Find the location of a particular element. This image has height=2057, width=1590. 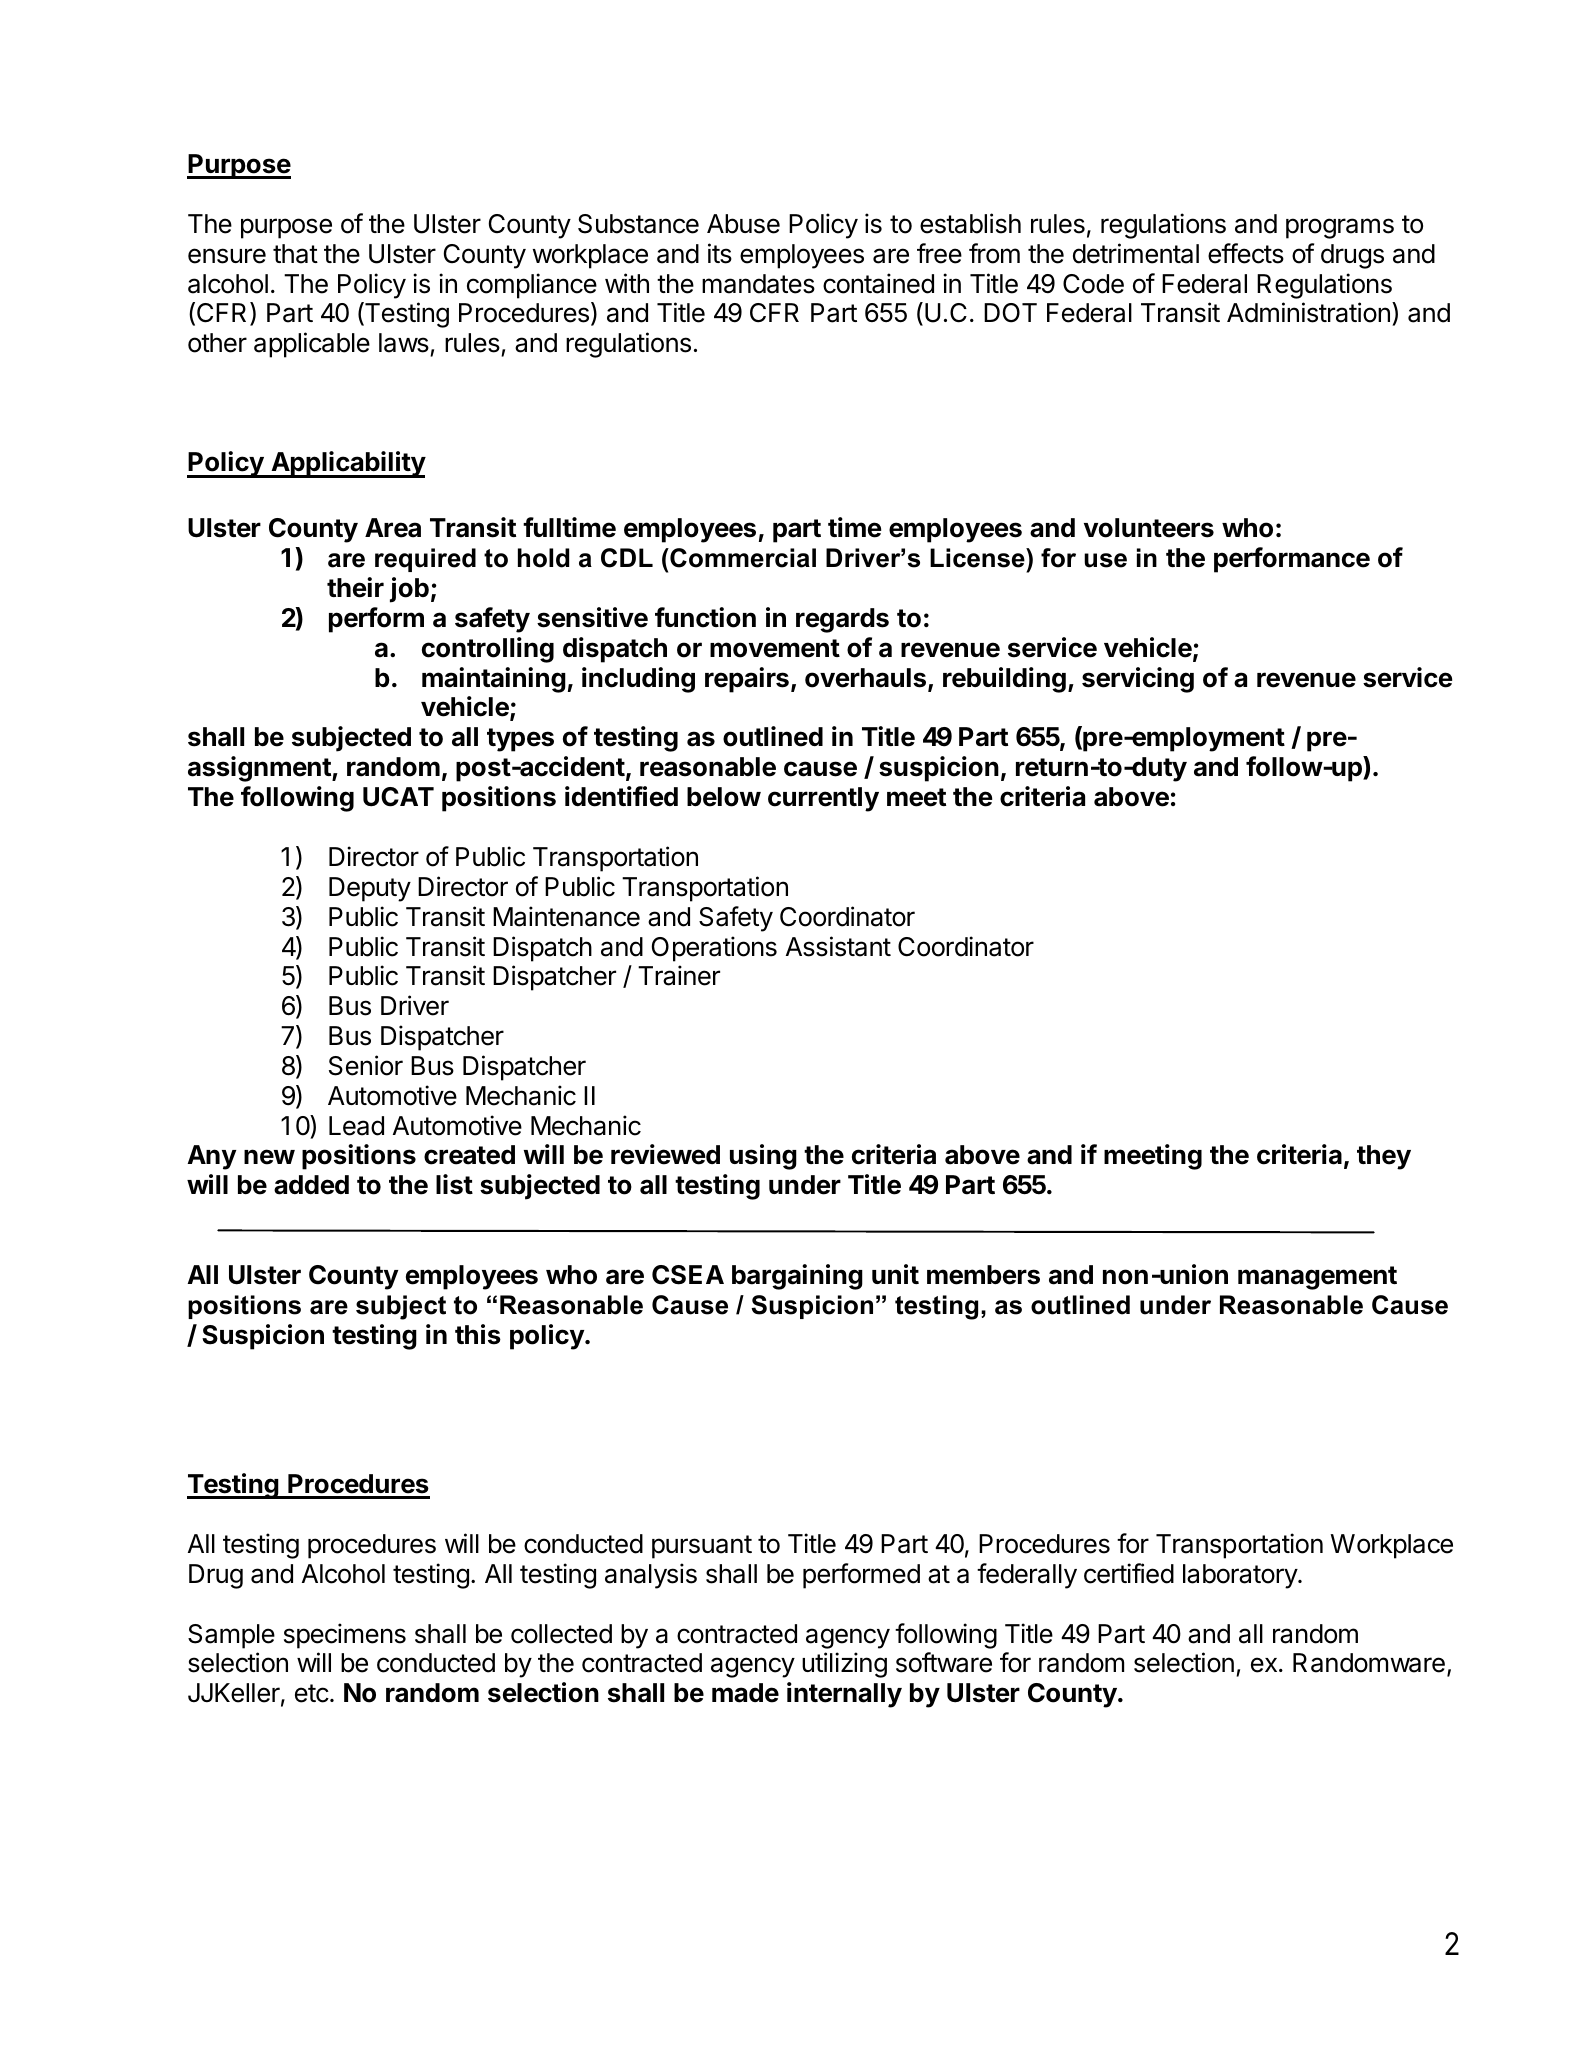

utilizing is located at coordinates (844, 1665).
